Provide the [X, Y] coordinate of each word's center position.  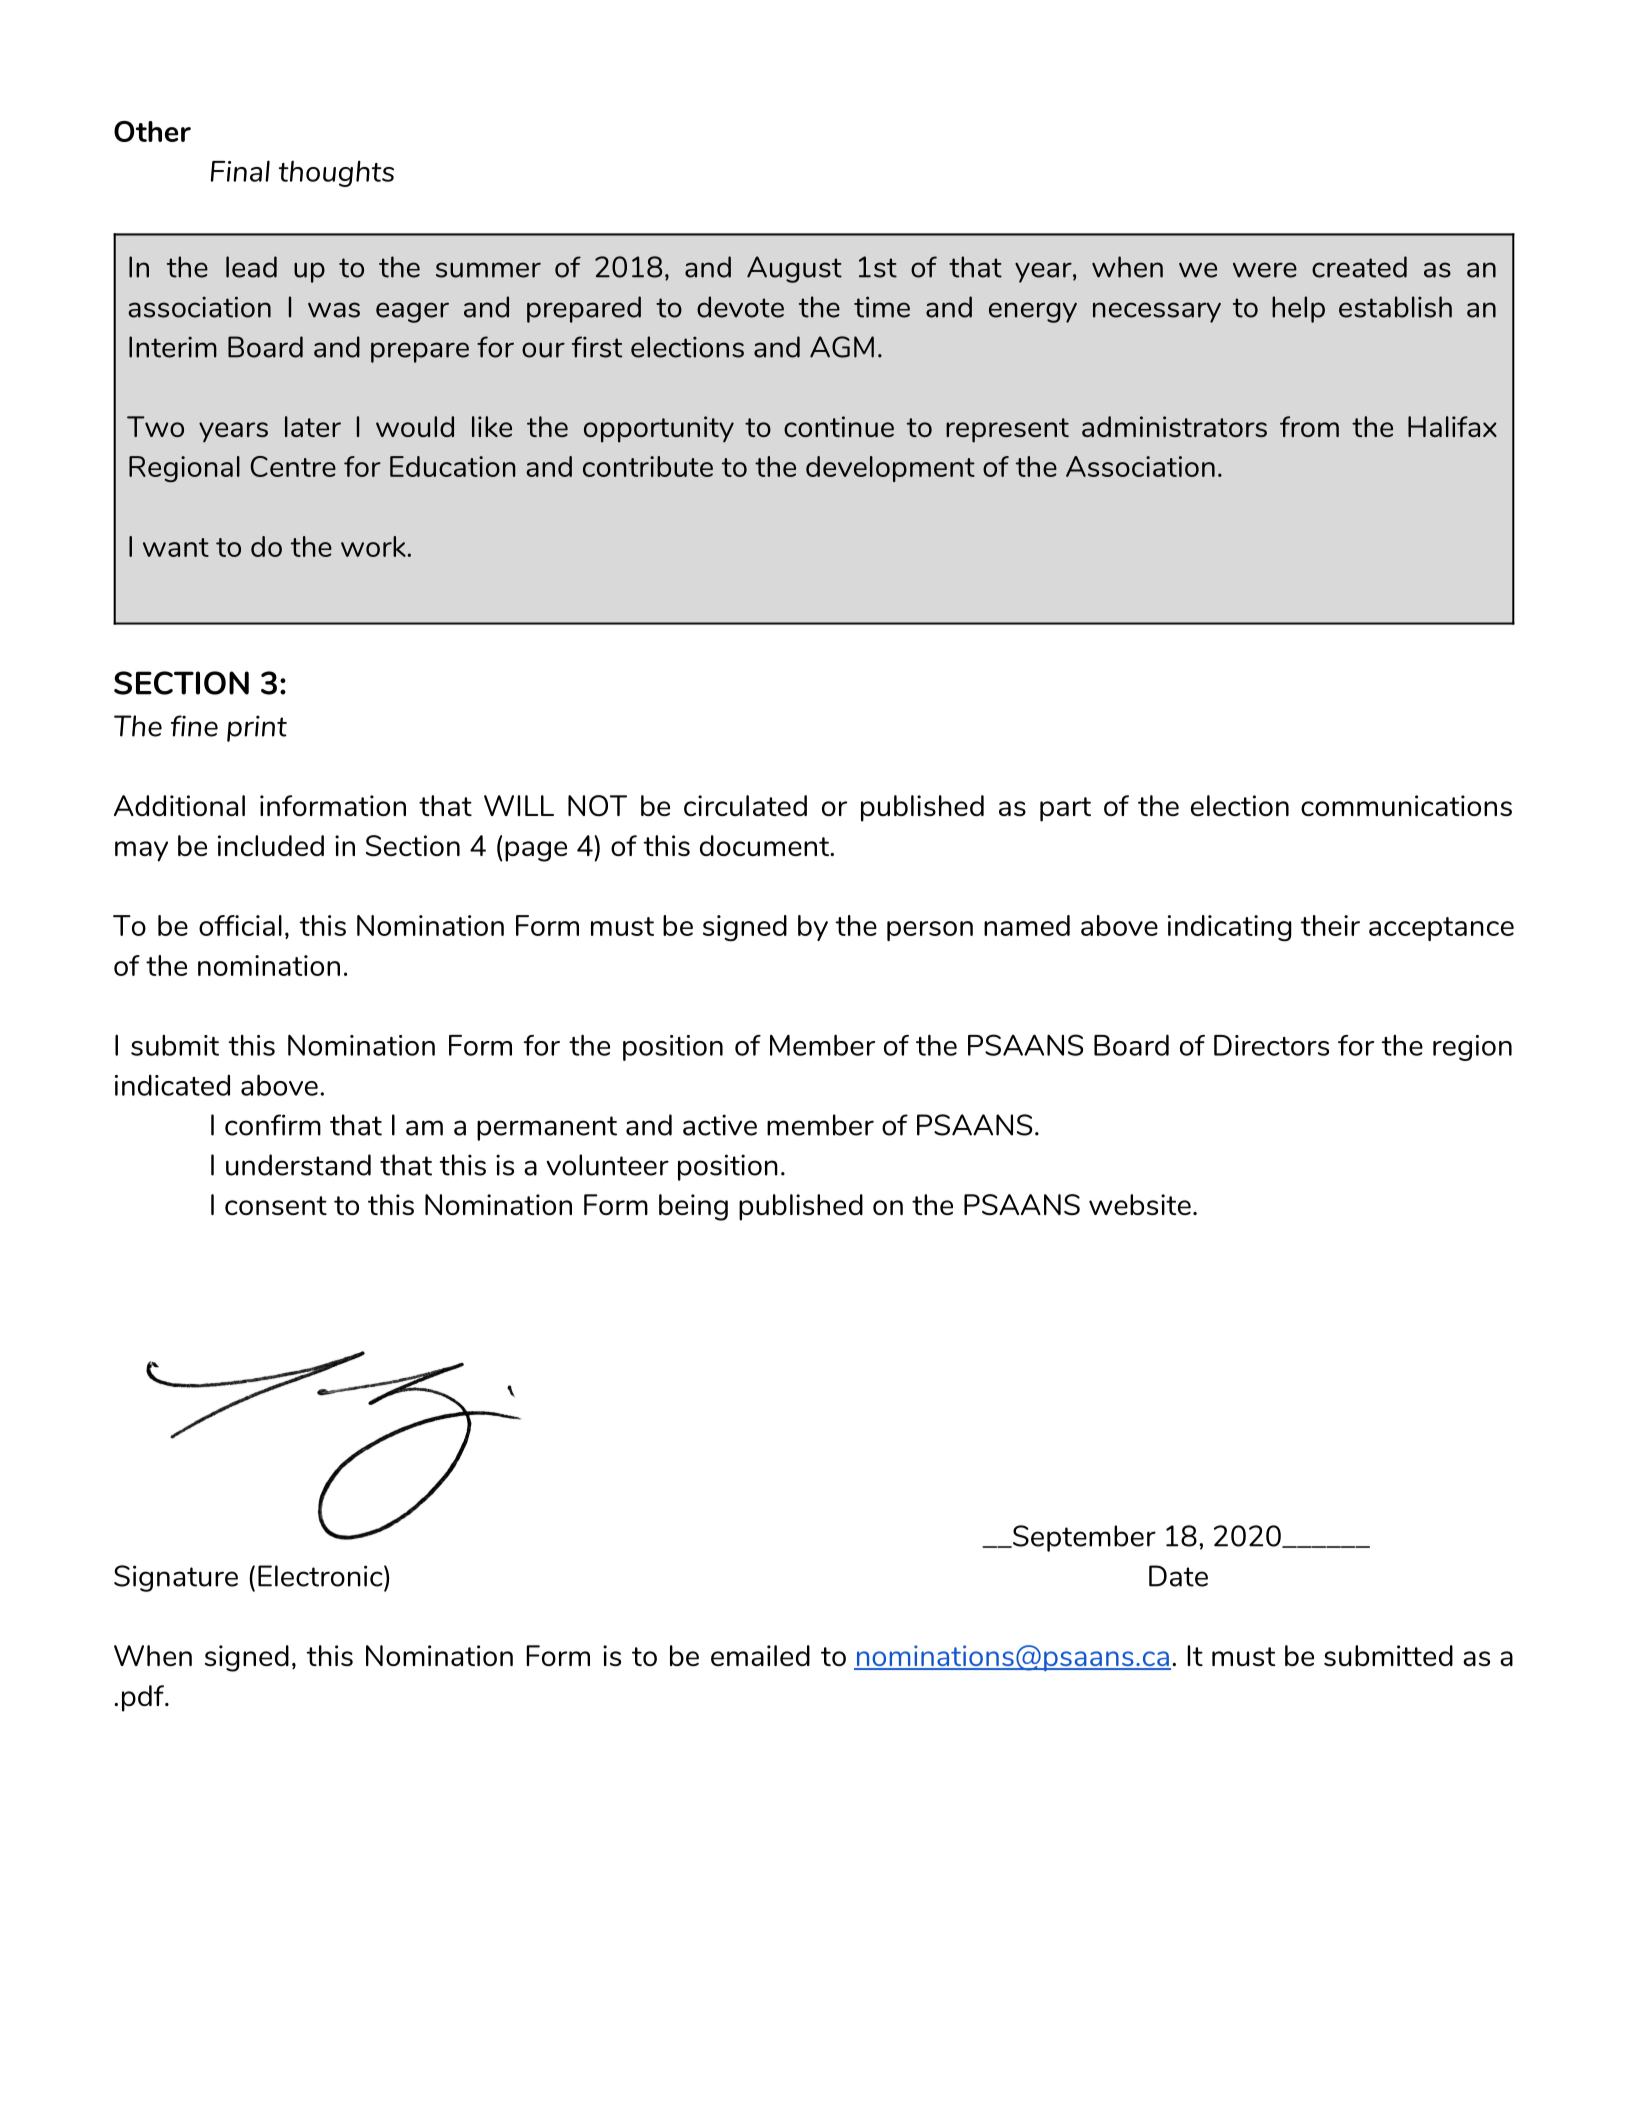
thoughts [336, 173]
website [1140, 1204]
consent [276, 1205]
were [1265, 270]
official [240, 925]
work [374, 546]
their [1330, 925]
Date [1178, 1576]
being [693, 1207]
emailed [760, 1655]
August [794, 269]
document [765, 845]
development [890, 469]
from [1309, 426]
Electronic [321, 1576]
